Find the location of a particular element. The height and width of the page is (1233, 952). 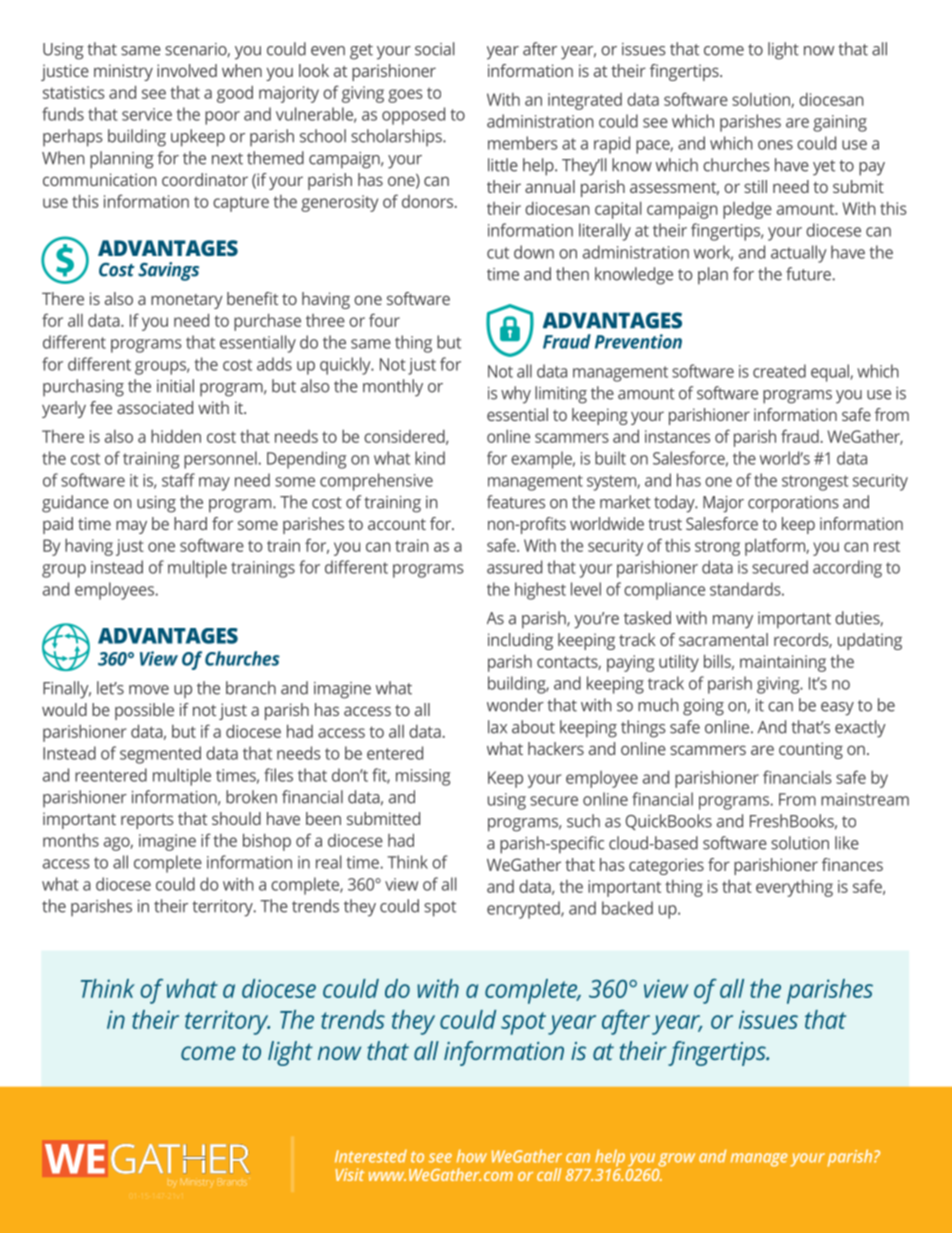

hidden is located at coordinates (176, 436).
